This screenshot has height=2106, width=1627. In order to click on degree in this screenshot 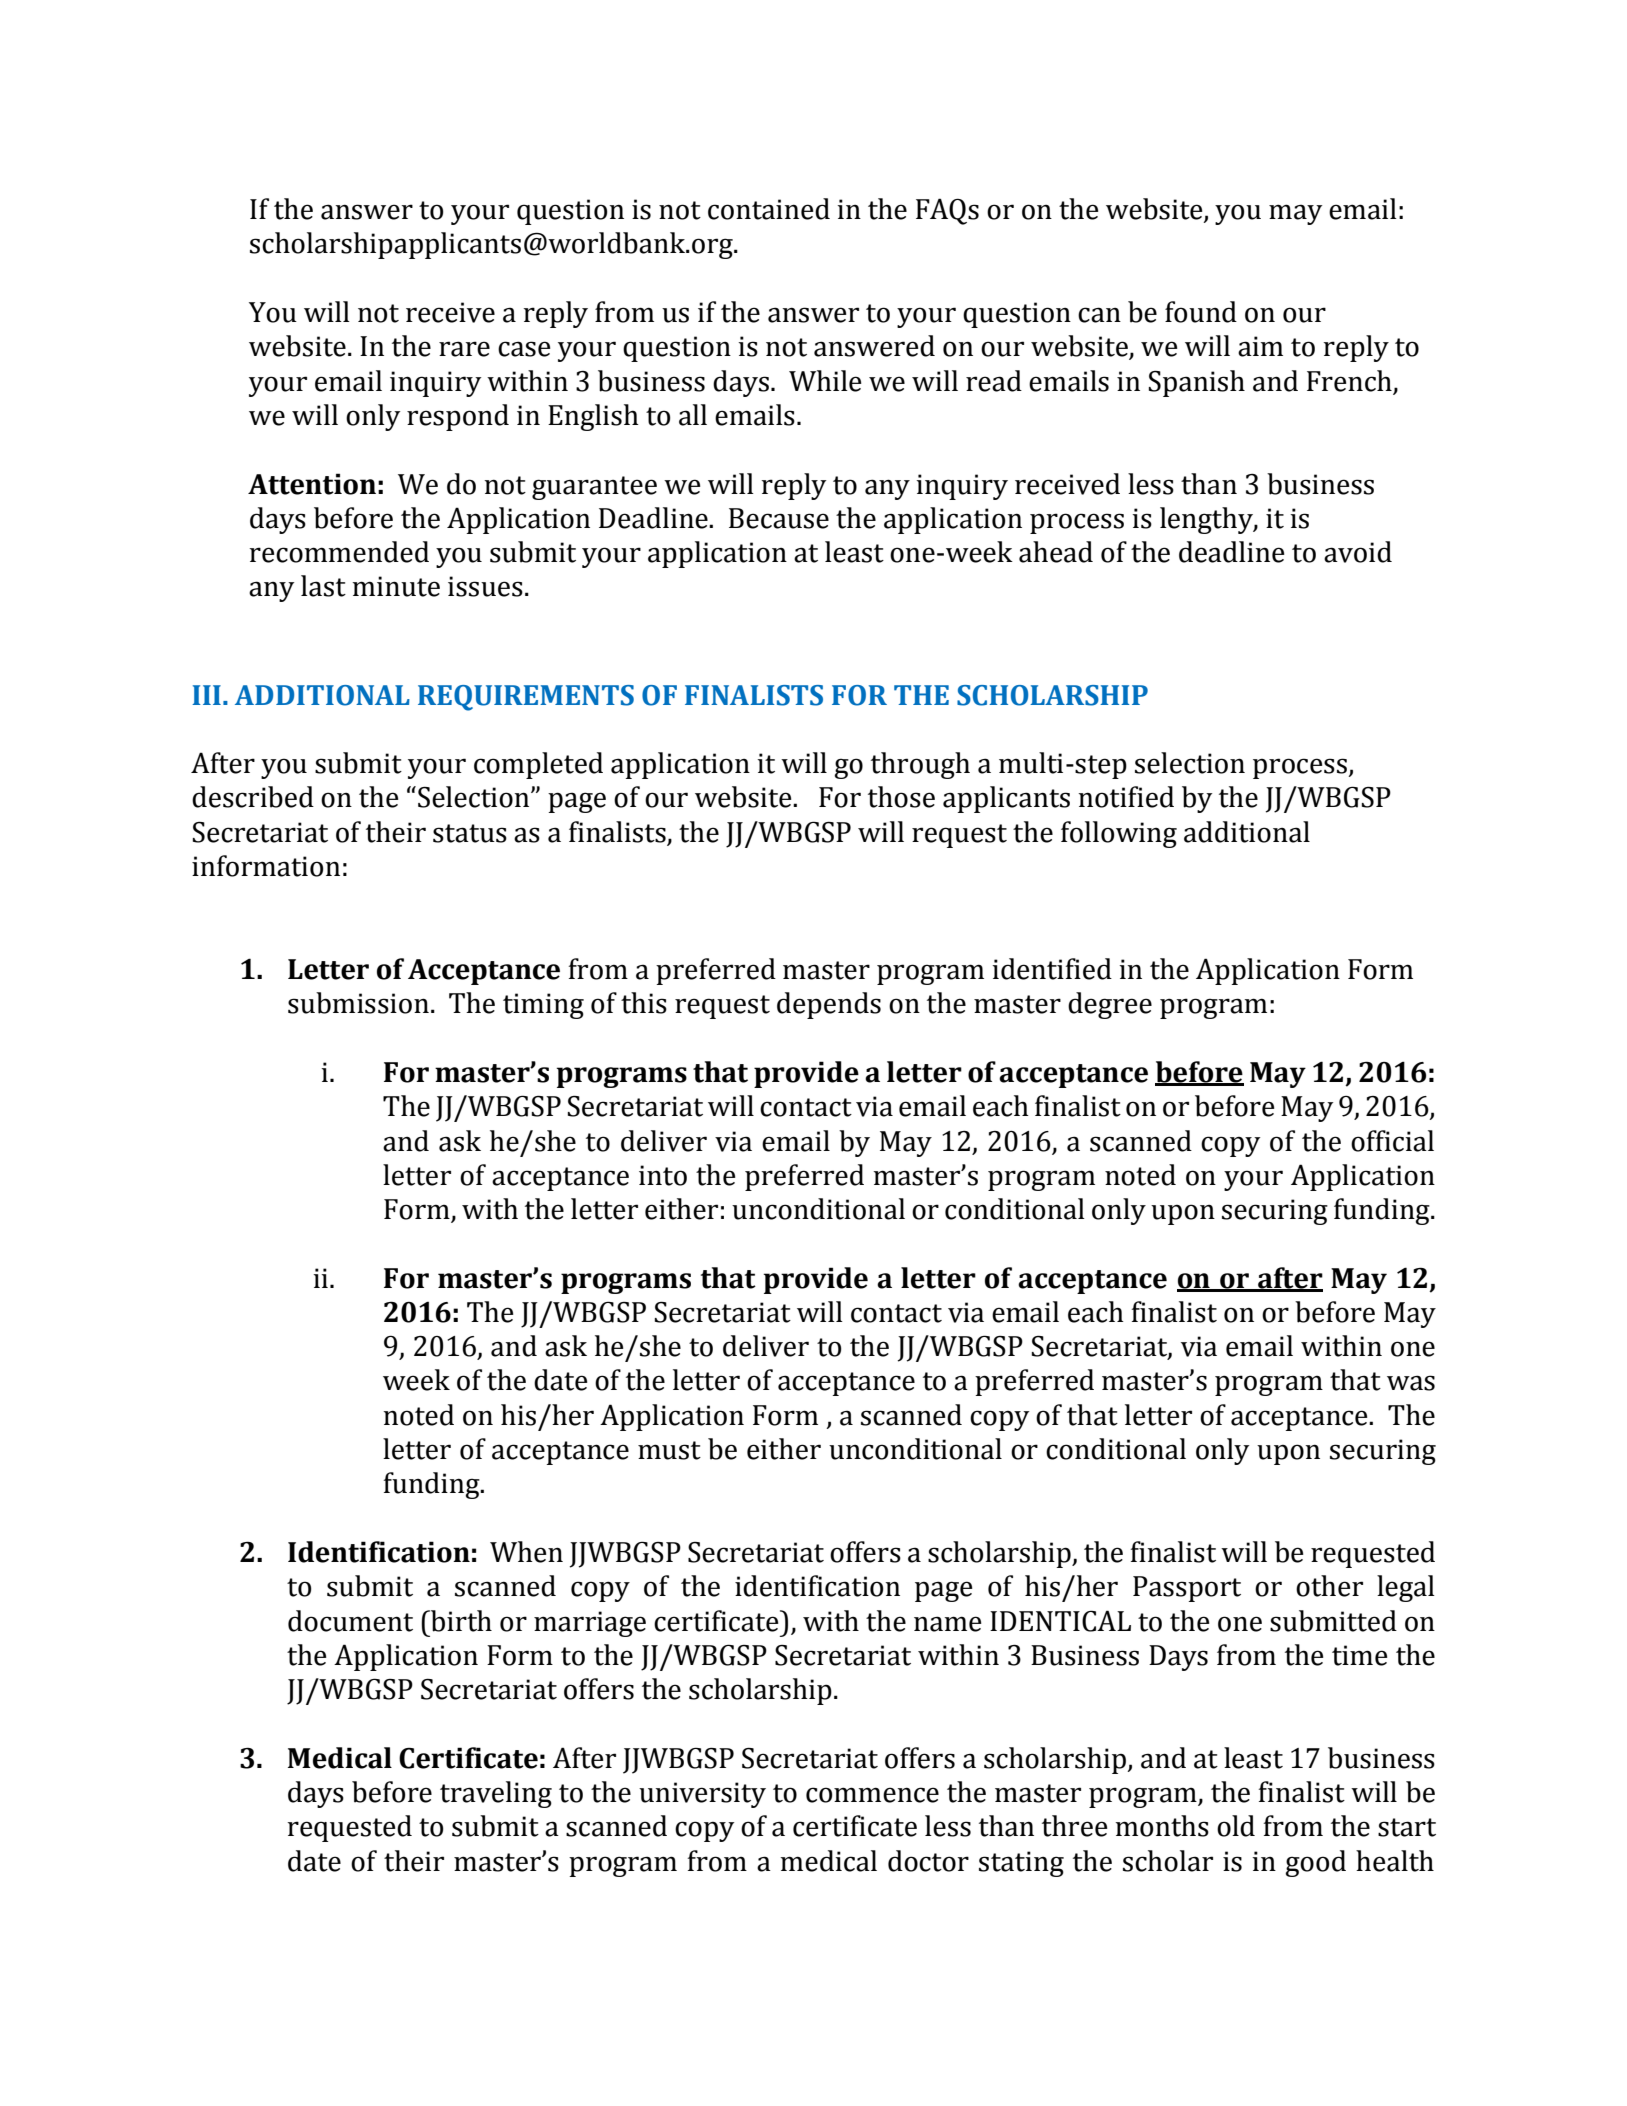, I will do `click(1110, 1005)`.
